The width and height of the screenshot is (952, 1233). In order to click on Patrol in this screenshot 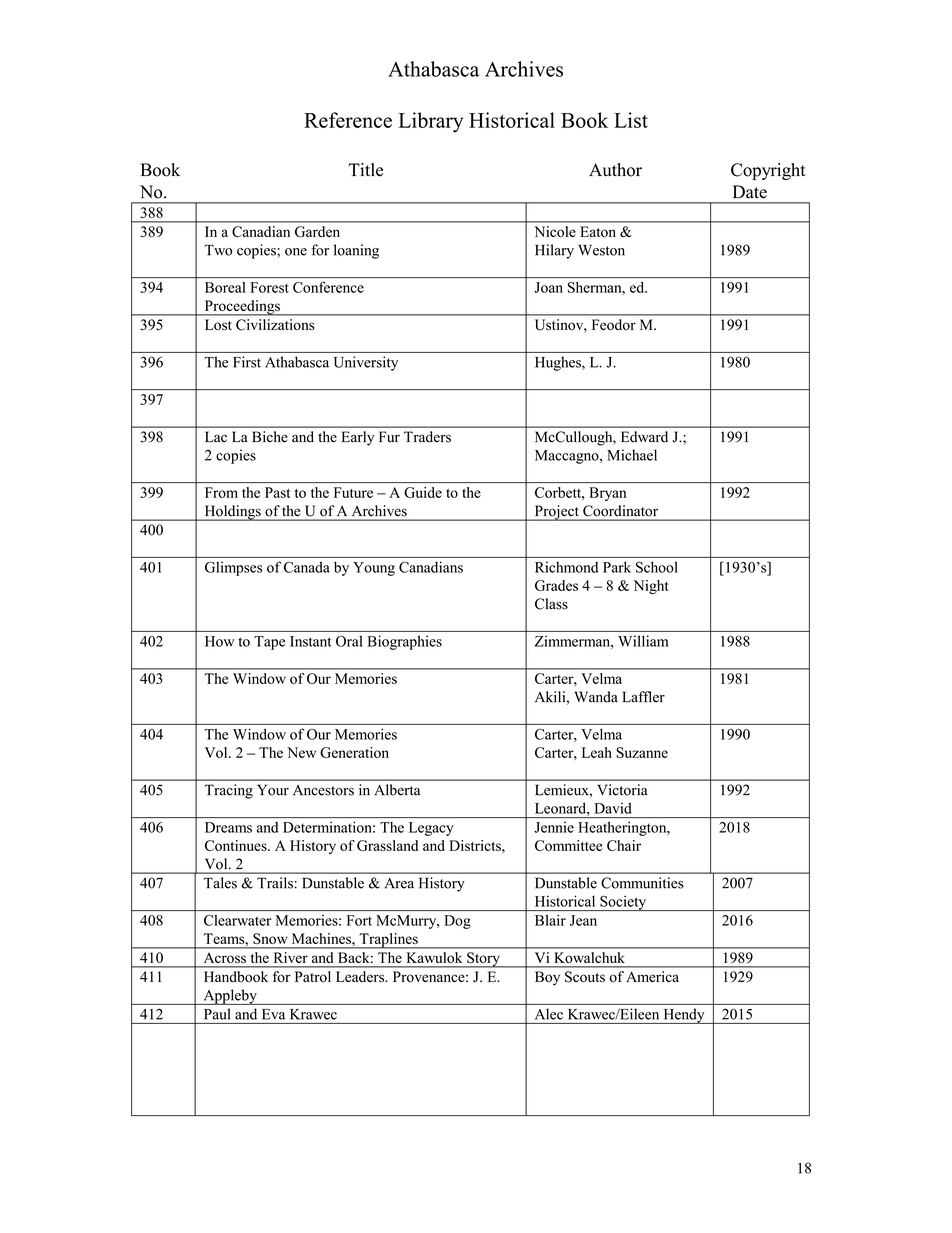, I will do `click(313, 977)`.
